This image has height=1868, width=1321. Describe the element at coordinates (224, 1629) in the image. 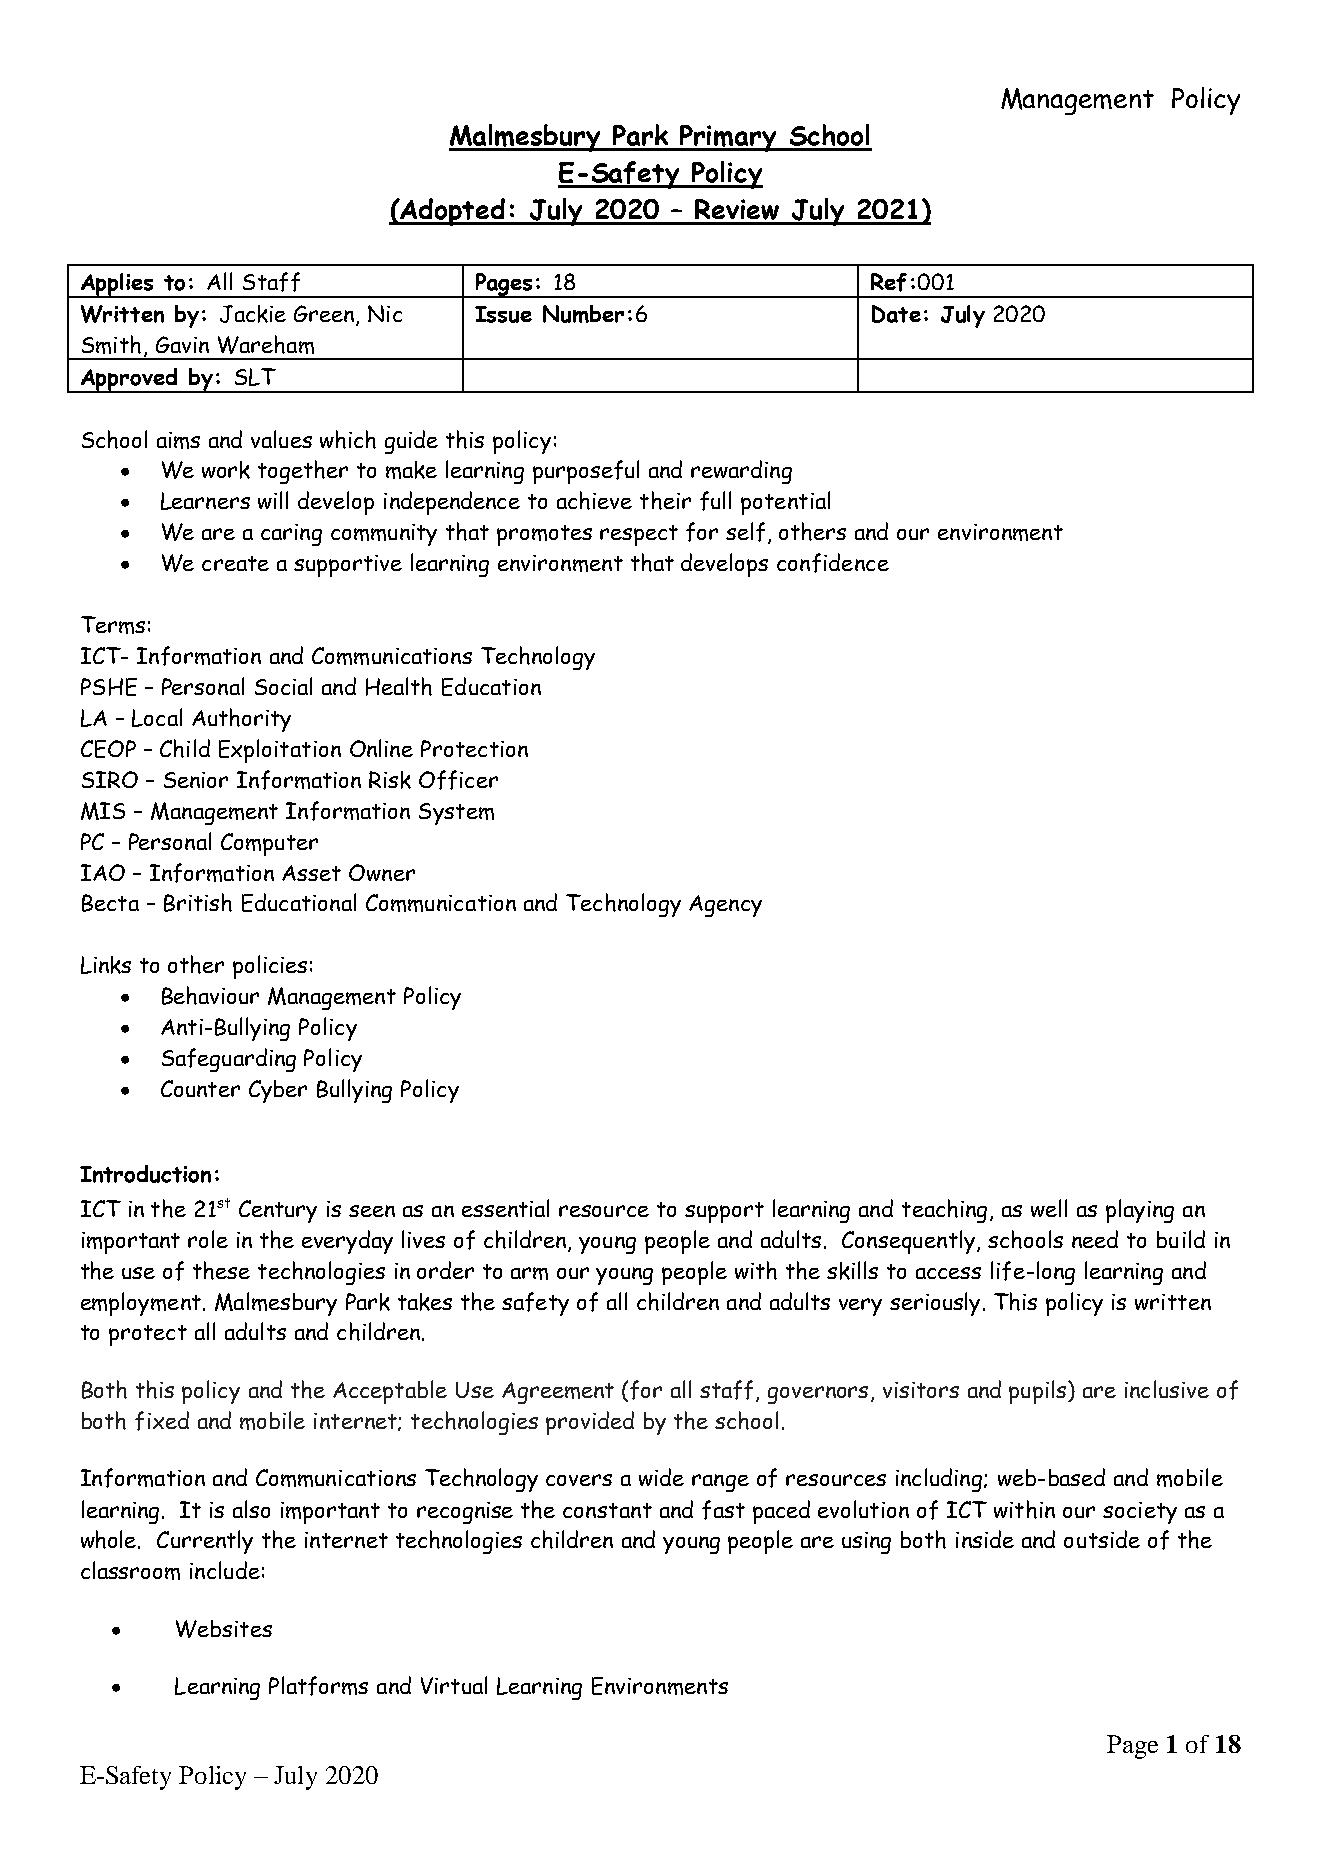

I see `Websites` at that location.
